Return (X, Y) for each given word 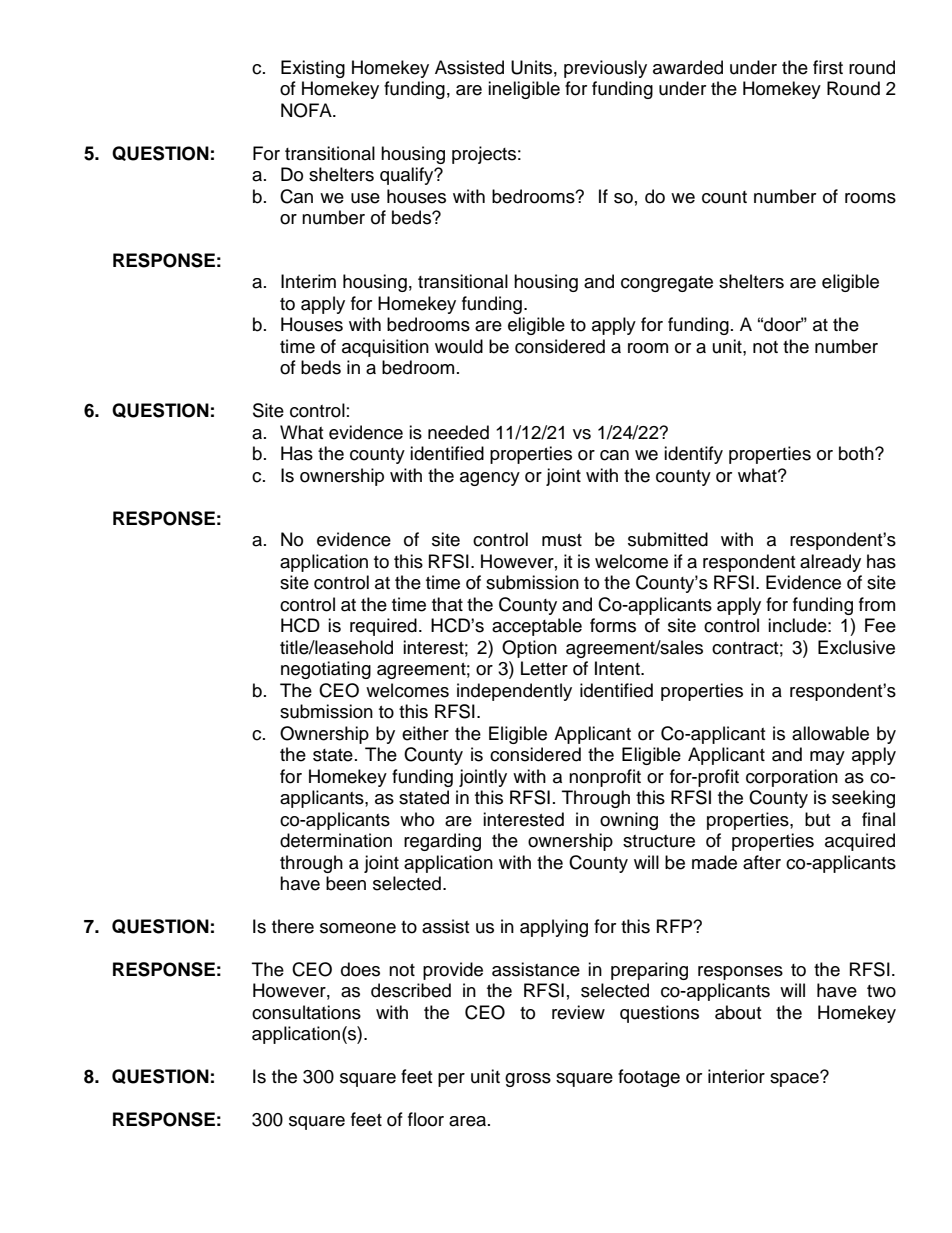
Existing (313, 69)
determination (336, 840)
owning (629, 821)
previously (605, 69)
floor (426, 1119)
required (383, 627)
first (828, 67)
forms (613, 625)
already (830, 563)
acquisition (385, 348)
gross (528, 1080)
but (817, 819)
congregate (667, 284)
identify (693, 455)
